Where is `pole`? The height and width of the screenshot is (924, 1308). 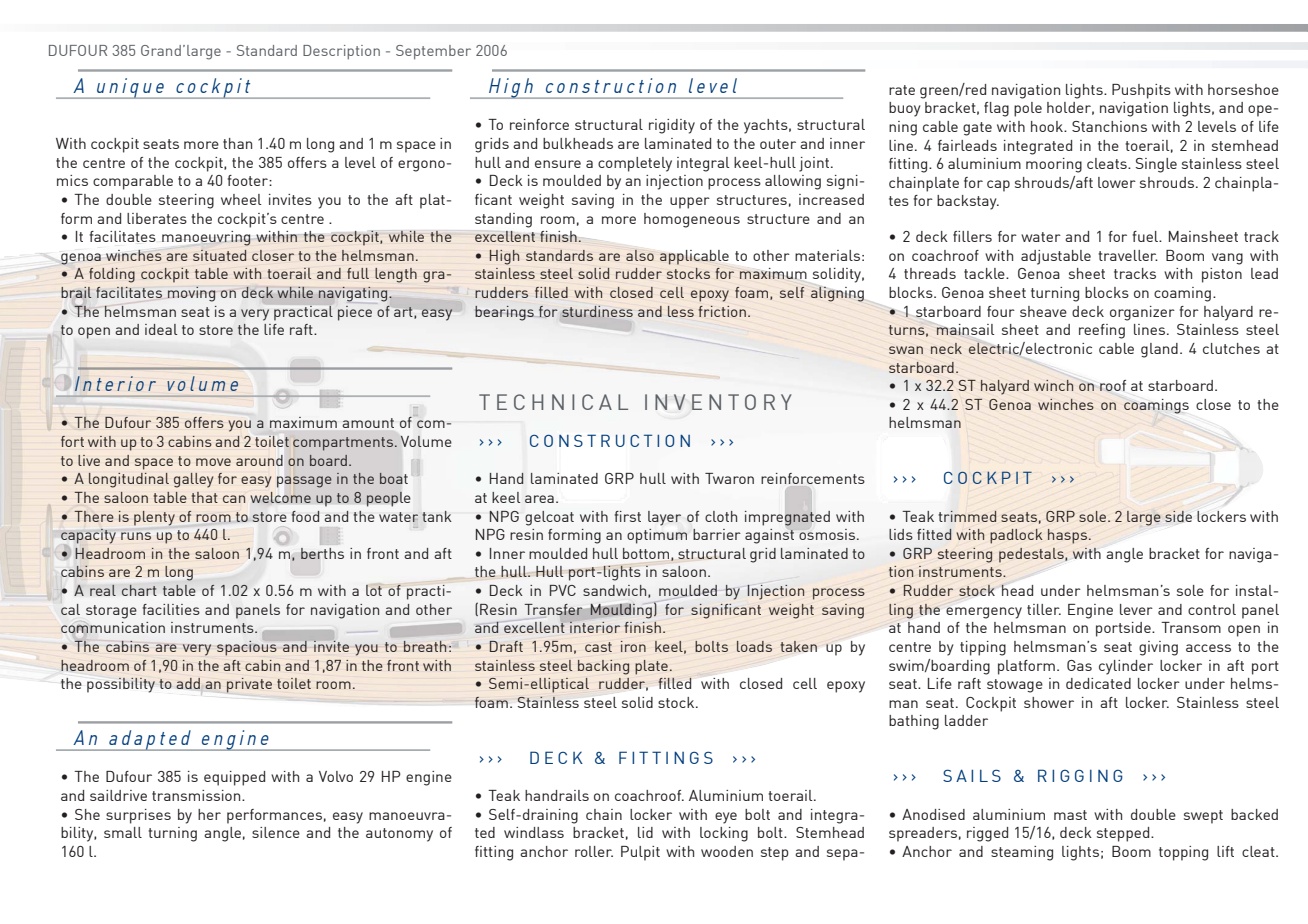 pole is located at coordinates (1028, 109).
